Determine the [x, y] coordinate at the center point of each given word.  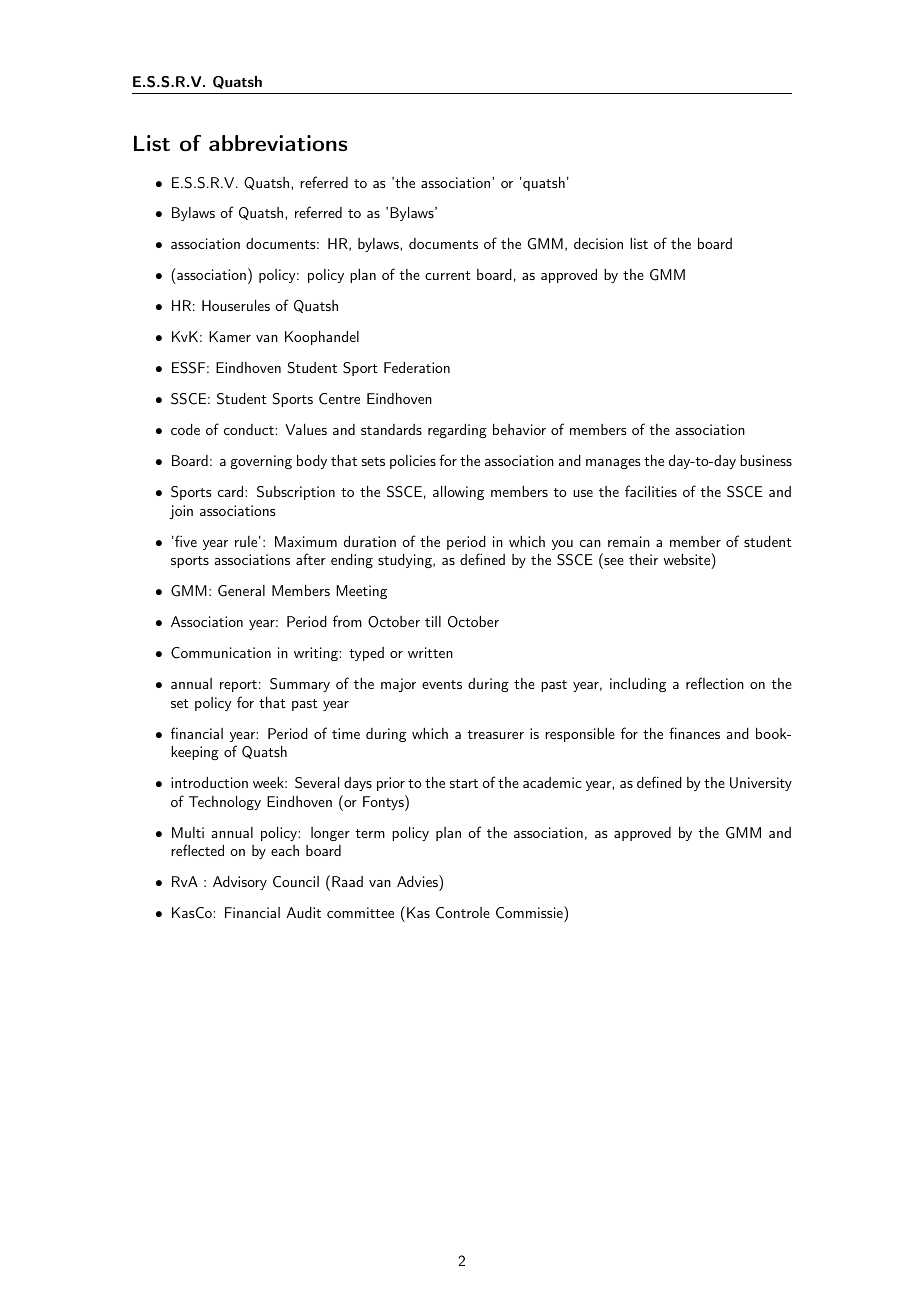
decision [598, 243]
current [448, 275]
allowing [458, 493]
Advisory [240, 883]
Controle [463, 913]
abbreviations [278, 143]
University [761, 784]
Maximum [306, 541]
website [688, 559]
